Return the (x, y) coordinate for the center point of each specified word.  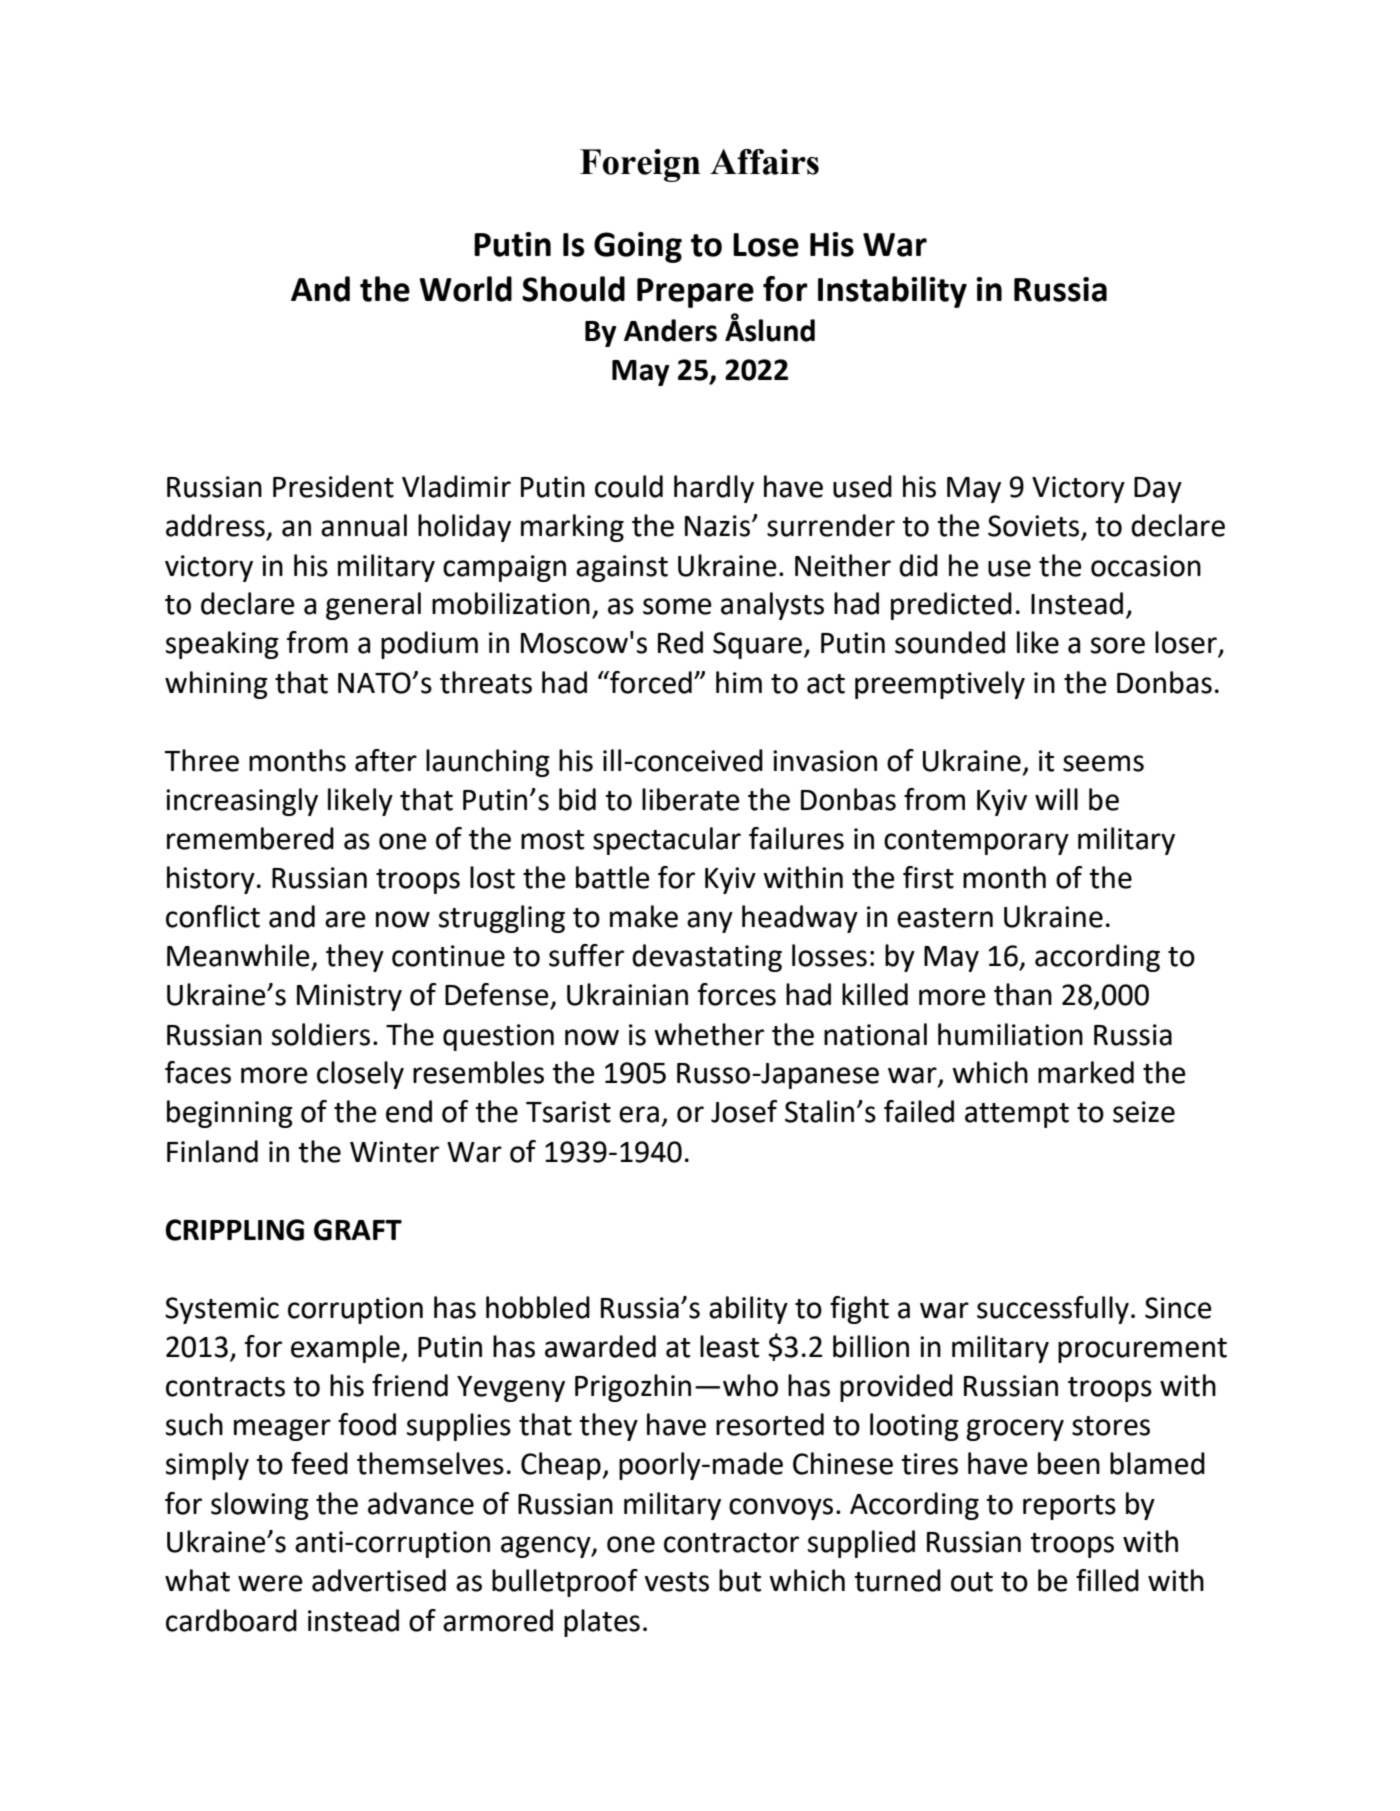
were (270, 1583)
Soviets (1035, 527)
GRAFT (358, 1230)
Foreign (640, 165)
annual (364, 525)
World (465, 289)
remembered (250, 838)
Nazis (719, 526)
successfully (1053, 1310)
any (710, 922)
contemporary (976, 842)
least (729, 1346)
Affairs (764, 162)
